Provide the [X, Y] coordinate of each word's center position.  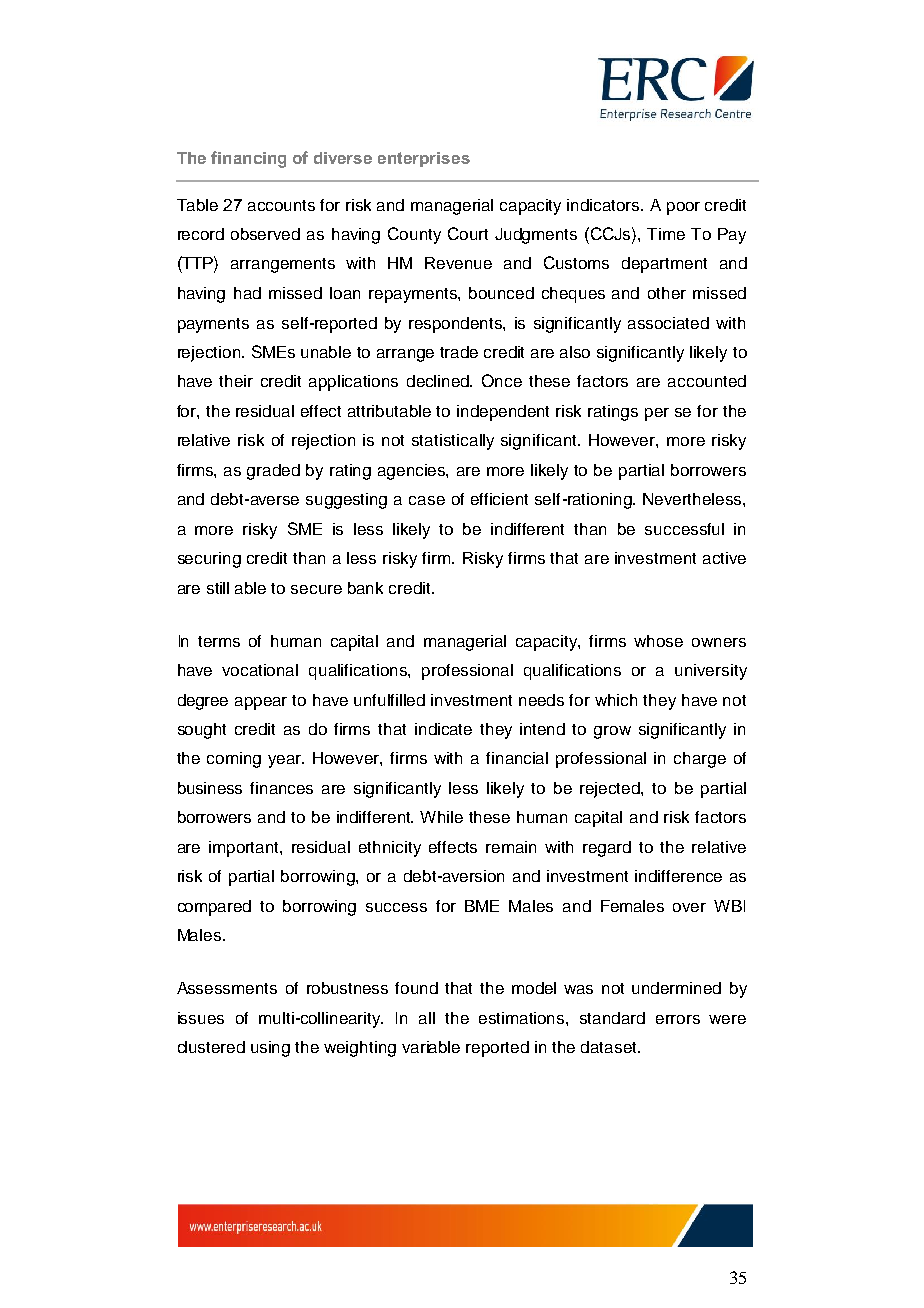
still [218, 588]
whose [658, 641]
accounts [281, 205]
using [270, 1049]
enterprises [424, 159]
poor [683, 208]
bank [365, 588]
